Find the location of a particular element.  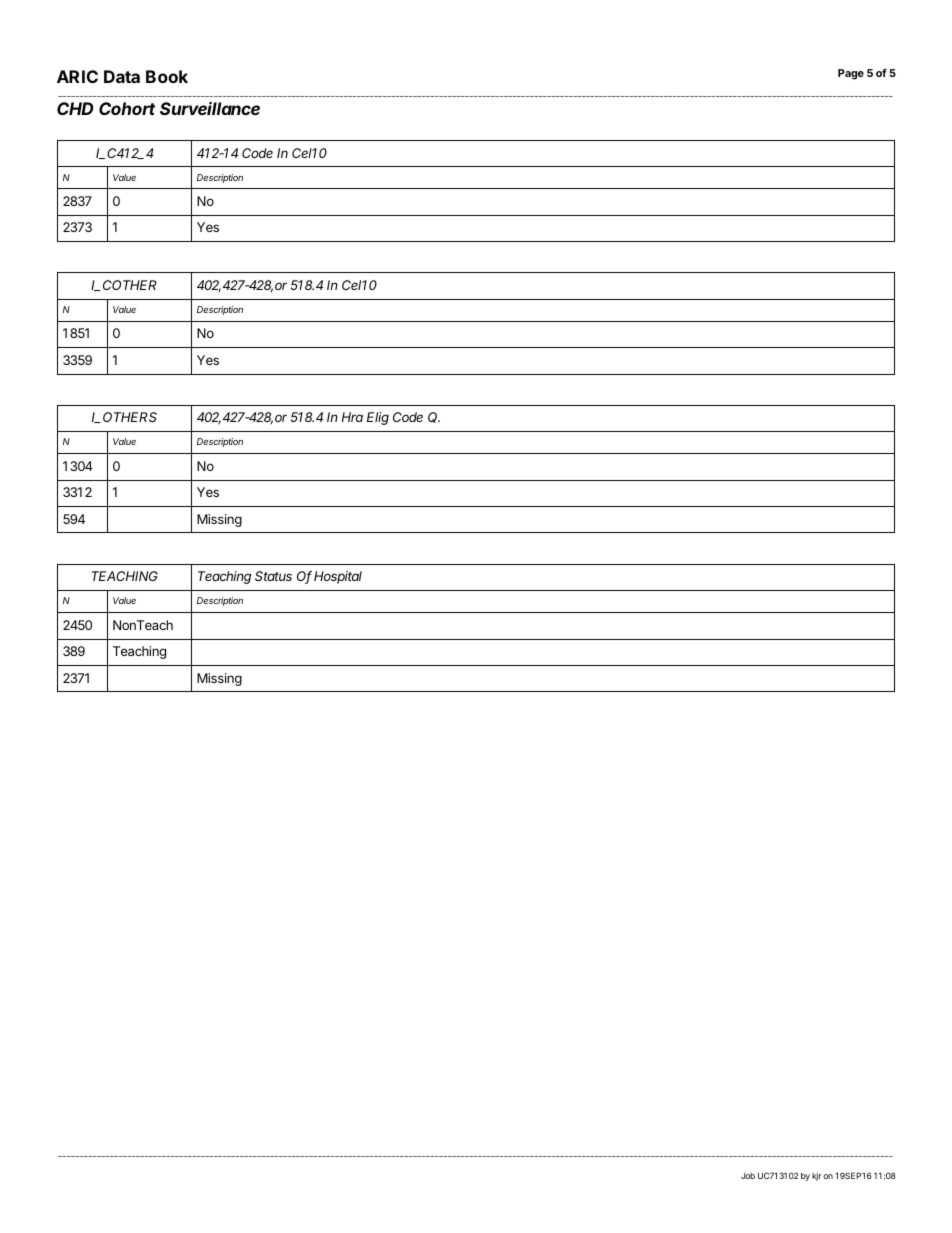

Page is located at coordinates (851, 74).
